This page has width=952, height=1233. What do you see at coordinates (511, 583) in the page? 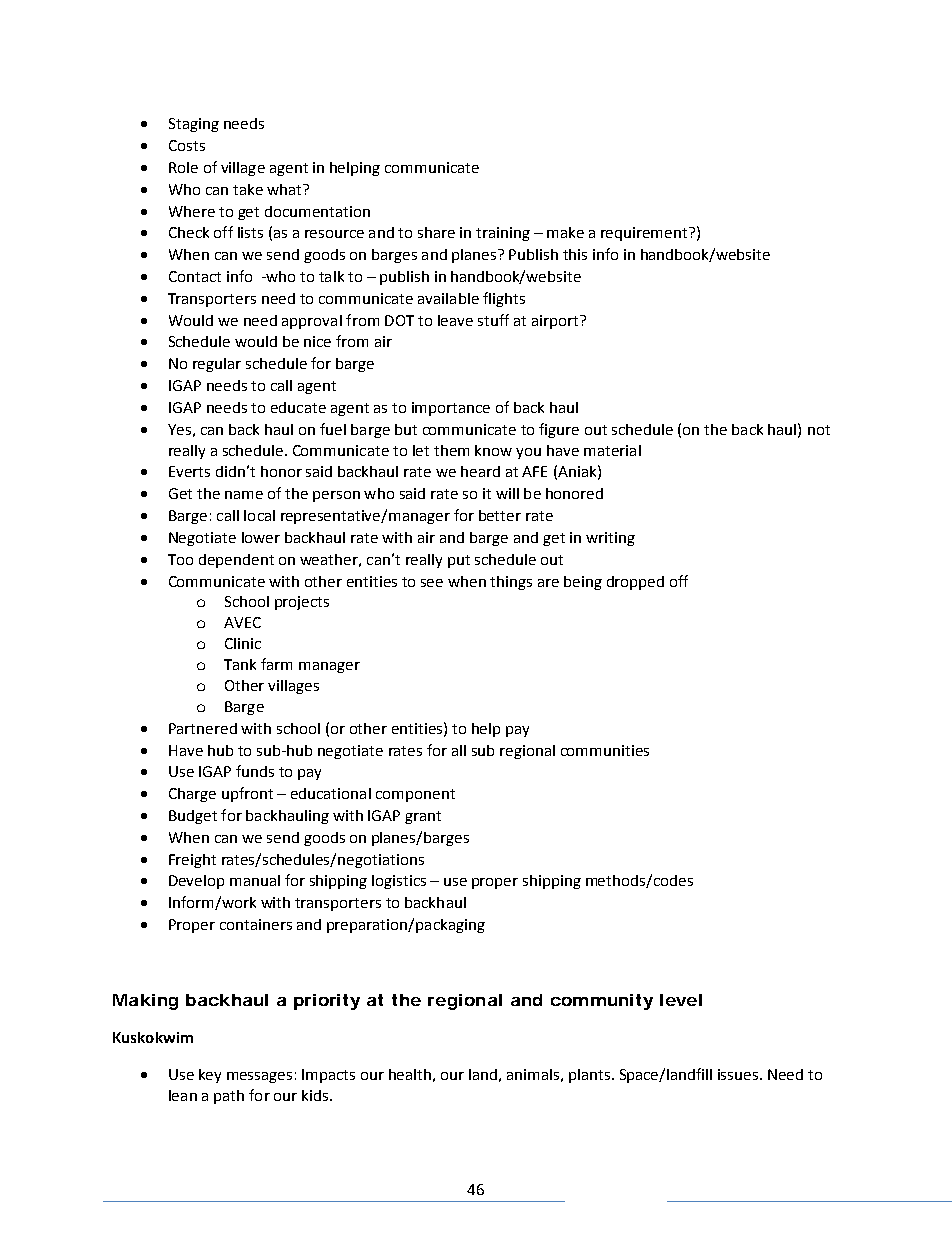
I see `things` at bounding box center [511, 583].
